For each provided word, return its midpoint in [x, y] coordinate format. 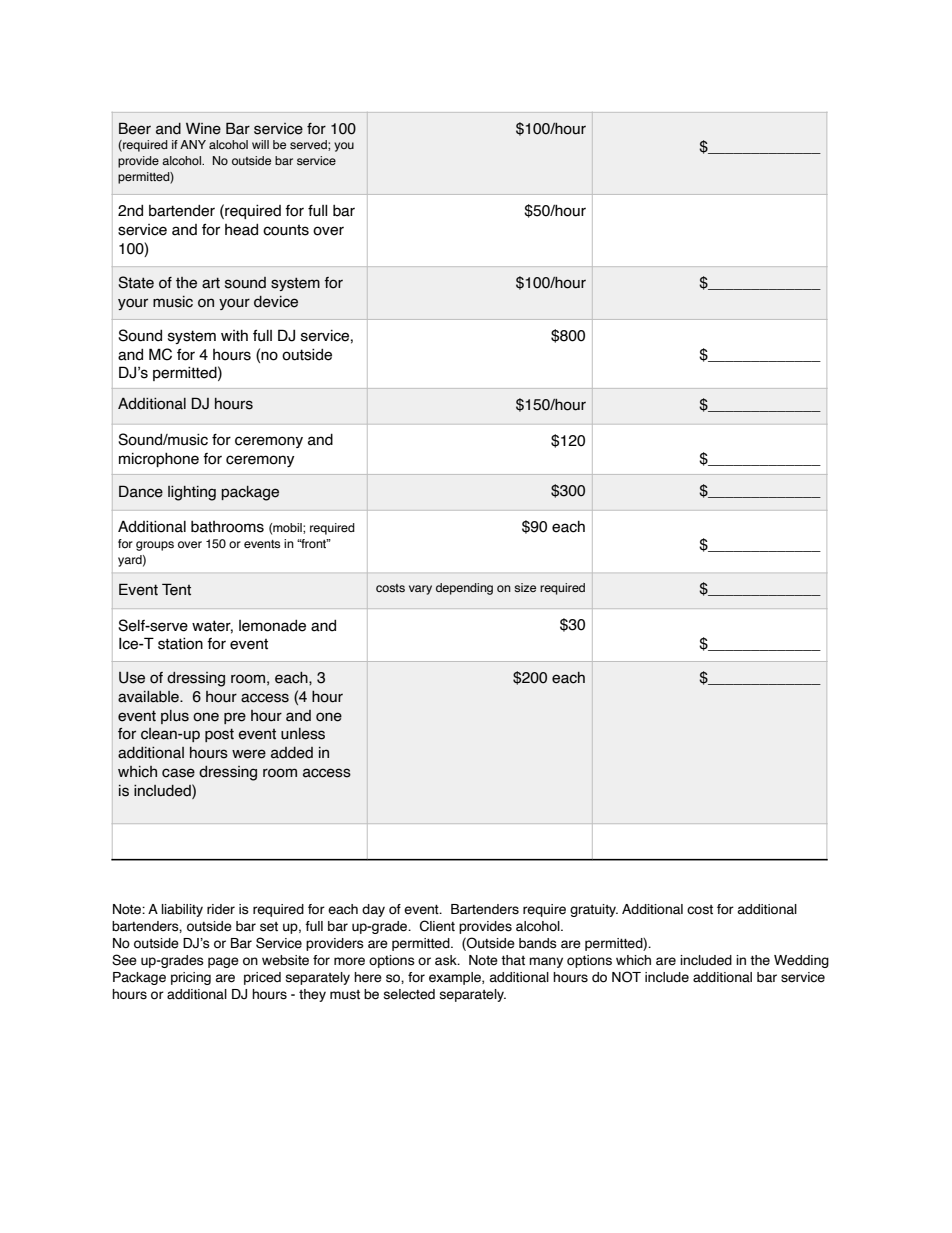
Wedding [801, 961]
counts [286, 230]
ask [447, 960]
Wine [203, 129]
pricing [191, 978]
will [260, 144]
